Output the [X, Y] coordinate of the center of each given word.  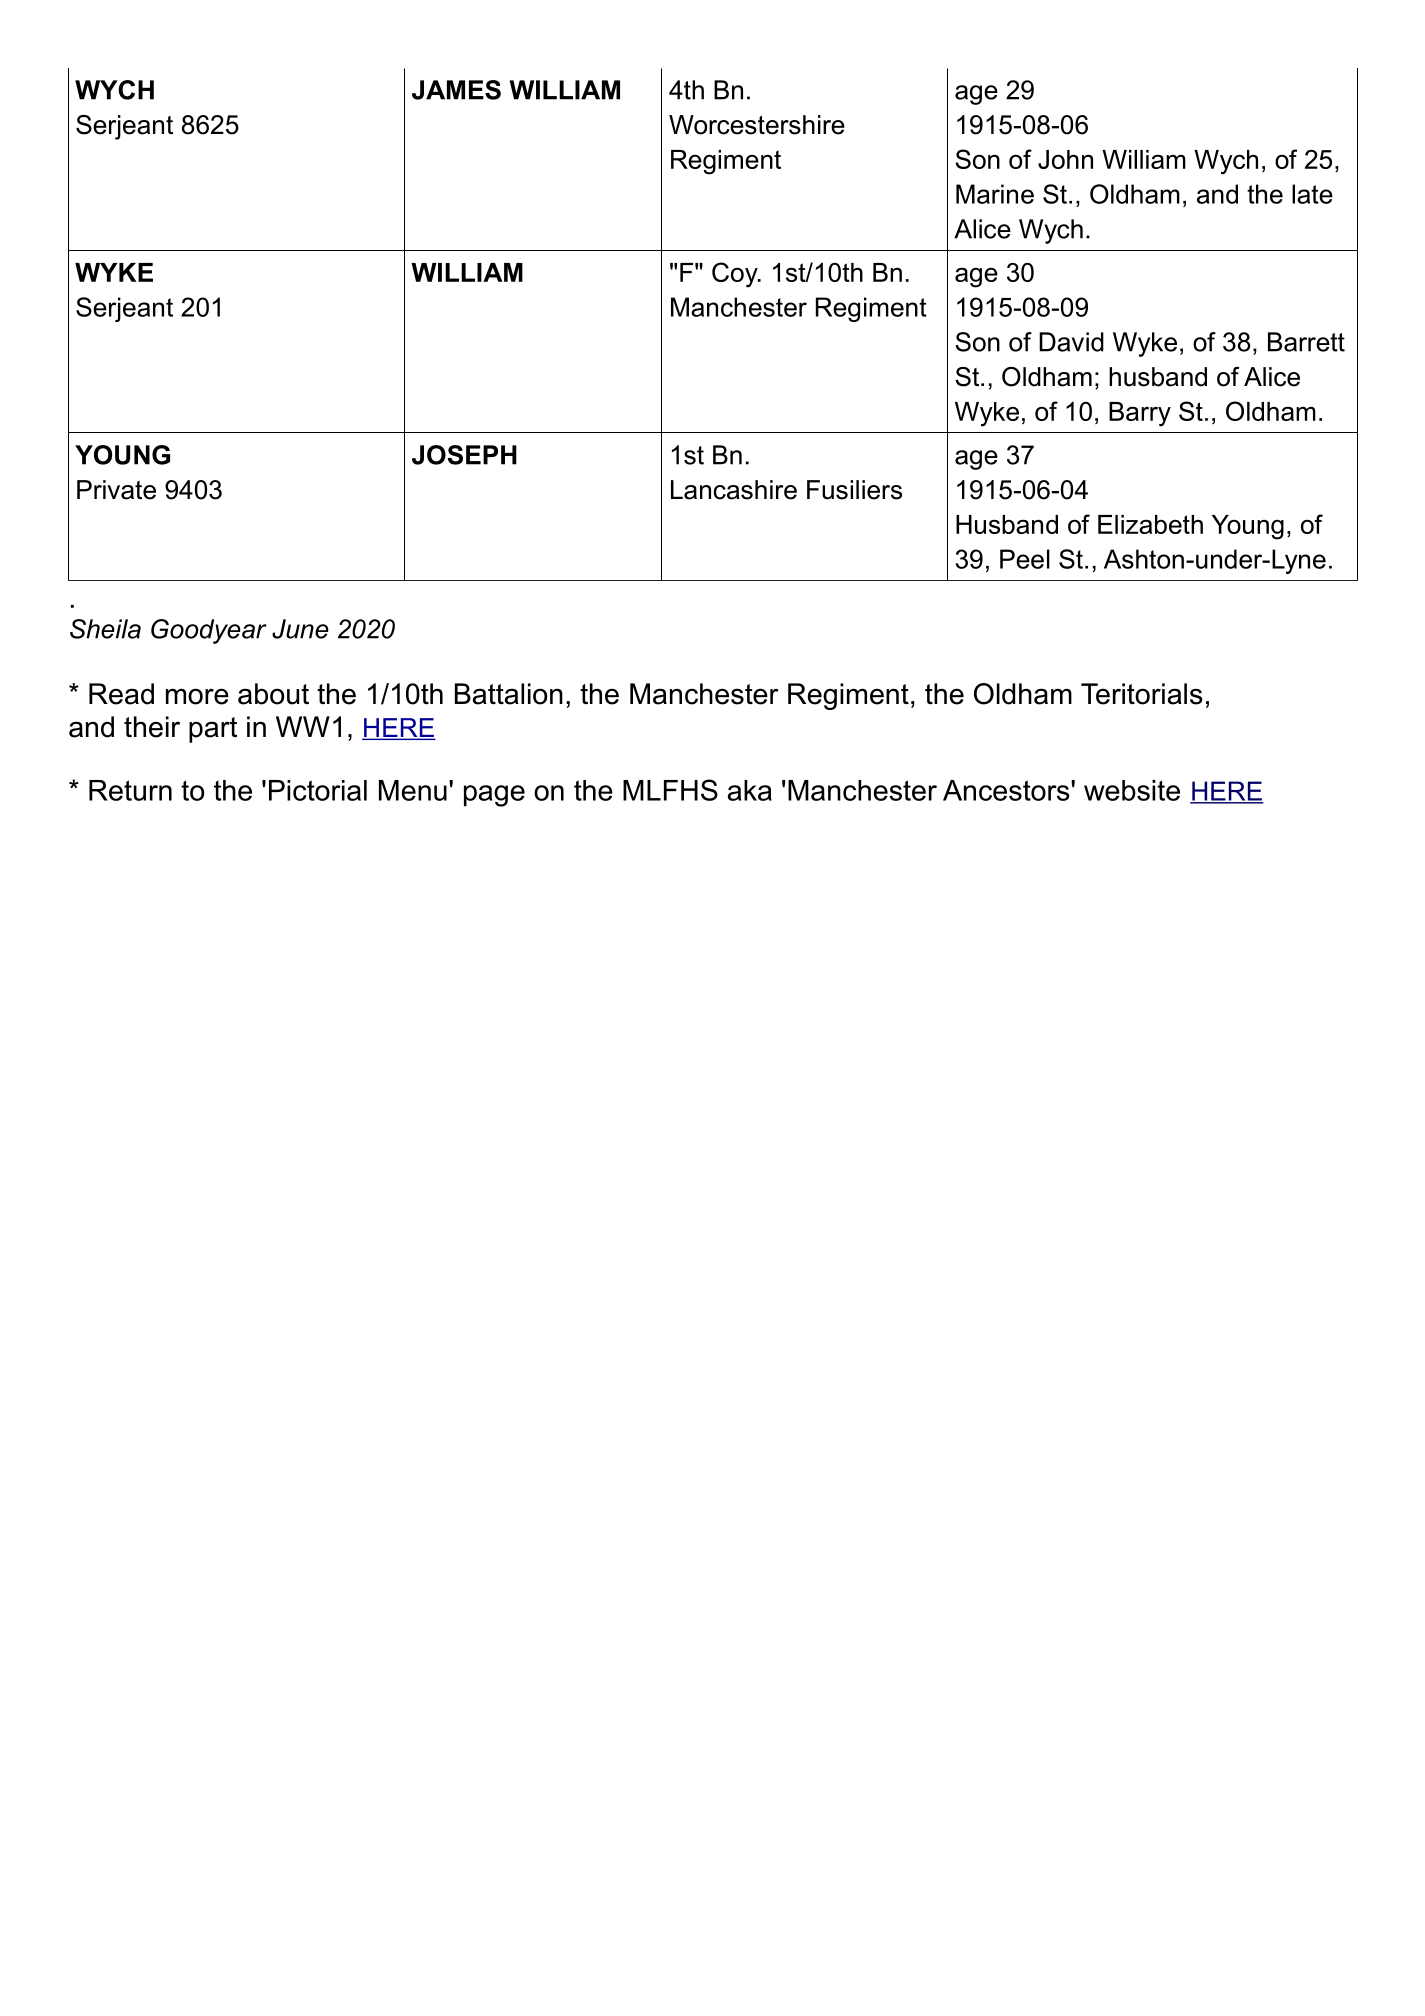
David [1071, 342]
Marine [995, 194]
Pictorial [318, 790]
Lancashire [734, 490]
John [1065, 159]
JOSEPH [464, 455]
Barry [1140, 414]
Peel [1025, 559]
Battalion [509, 694]
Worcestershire [757, 125]
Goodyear [209, 631]
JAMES [456, 90]
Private [116, 490]
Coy [736, 275]
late [1312, 194]
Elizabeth [1150, 524]
